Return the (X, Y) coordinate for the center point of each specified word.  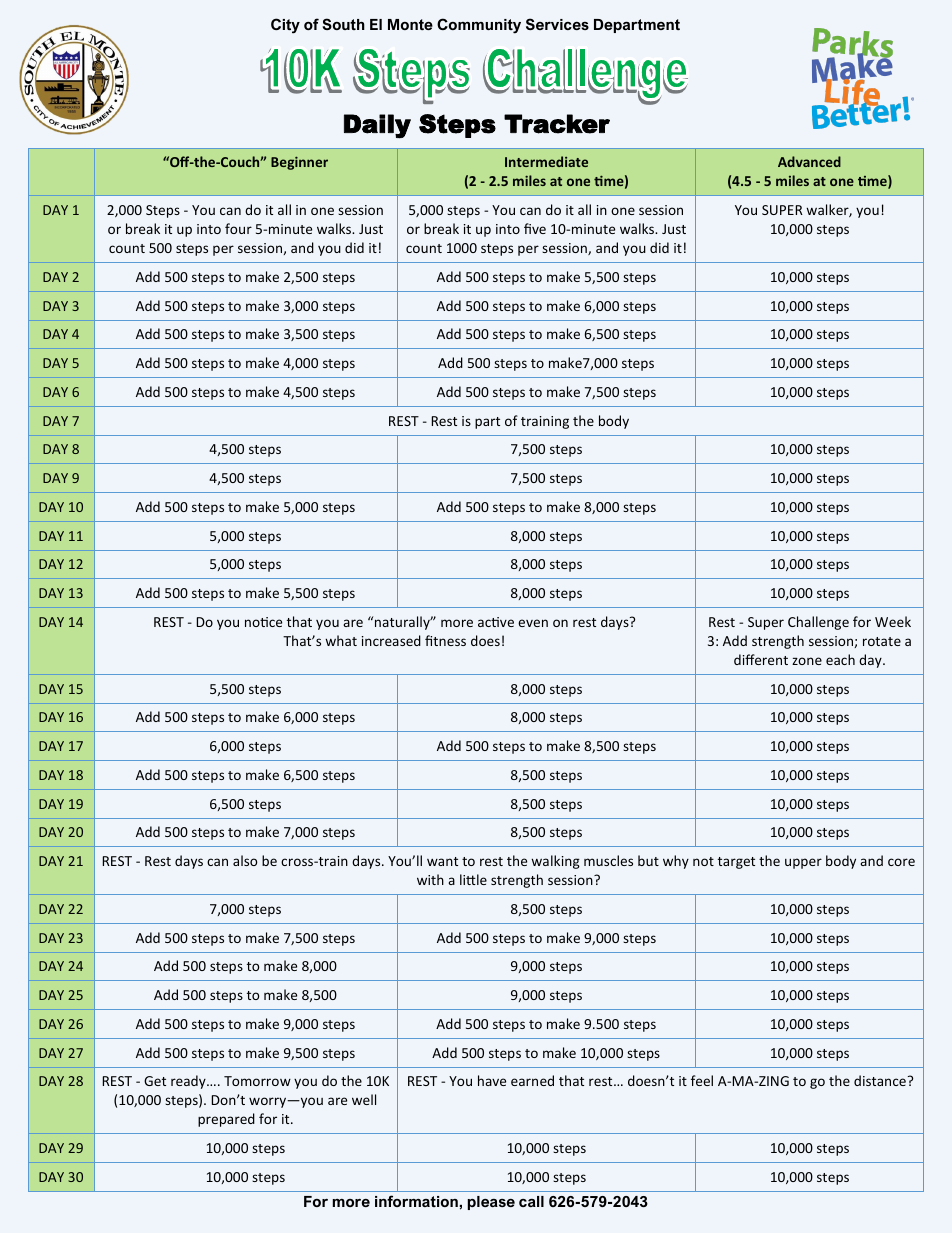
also (245, 860)
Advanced (809, 161)
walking (555, 862)
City (285, 26)
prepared (226, 1120)
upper (803, 863)
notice (263, 622)
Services (557, 24)
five (535, 228)
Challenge (818, 623)
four (238, 228)
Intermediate (546, 161)
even (533, 623)
